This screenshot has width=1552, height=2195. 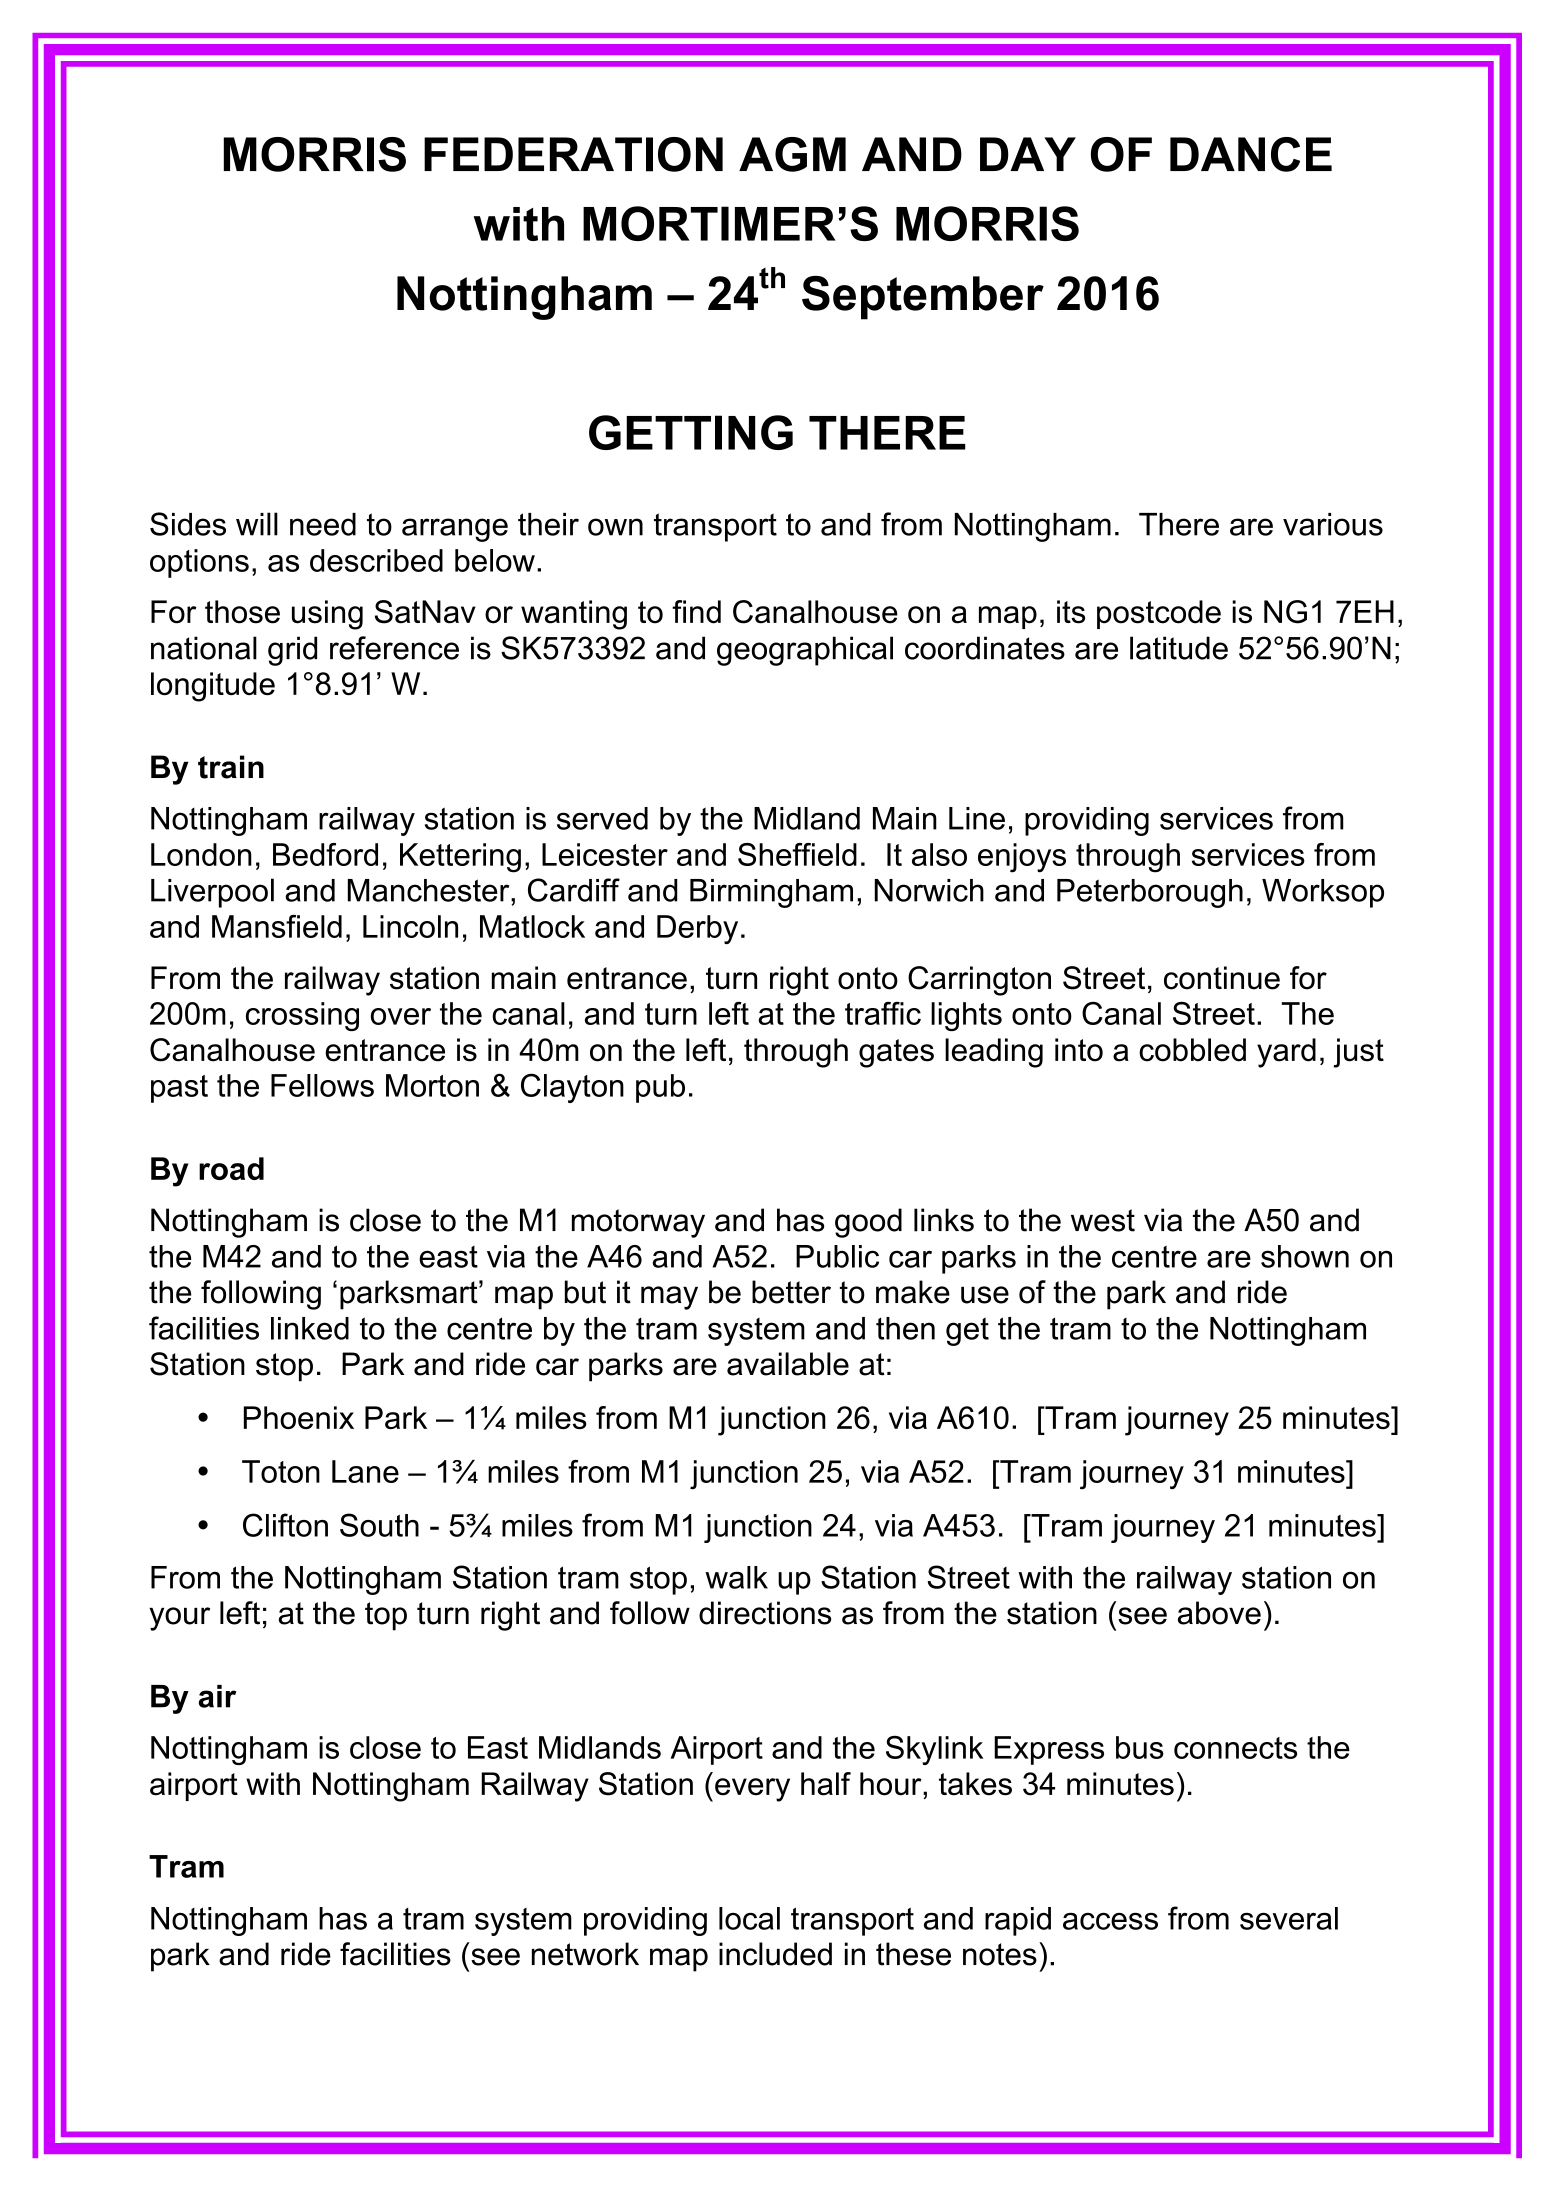 What do you see at coordinates (1305, 1256) in the screenshot?
I see `shown` at bounding box center [1305, 1256].
